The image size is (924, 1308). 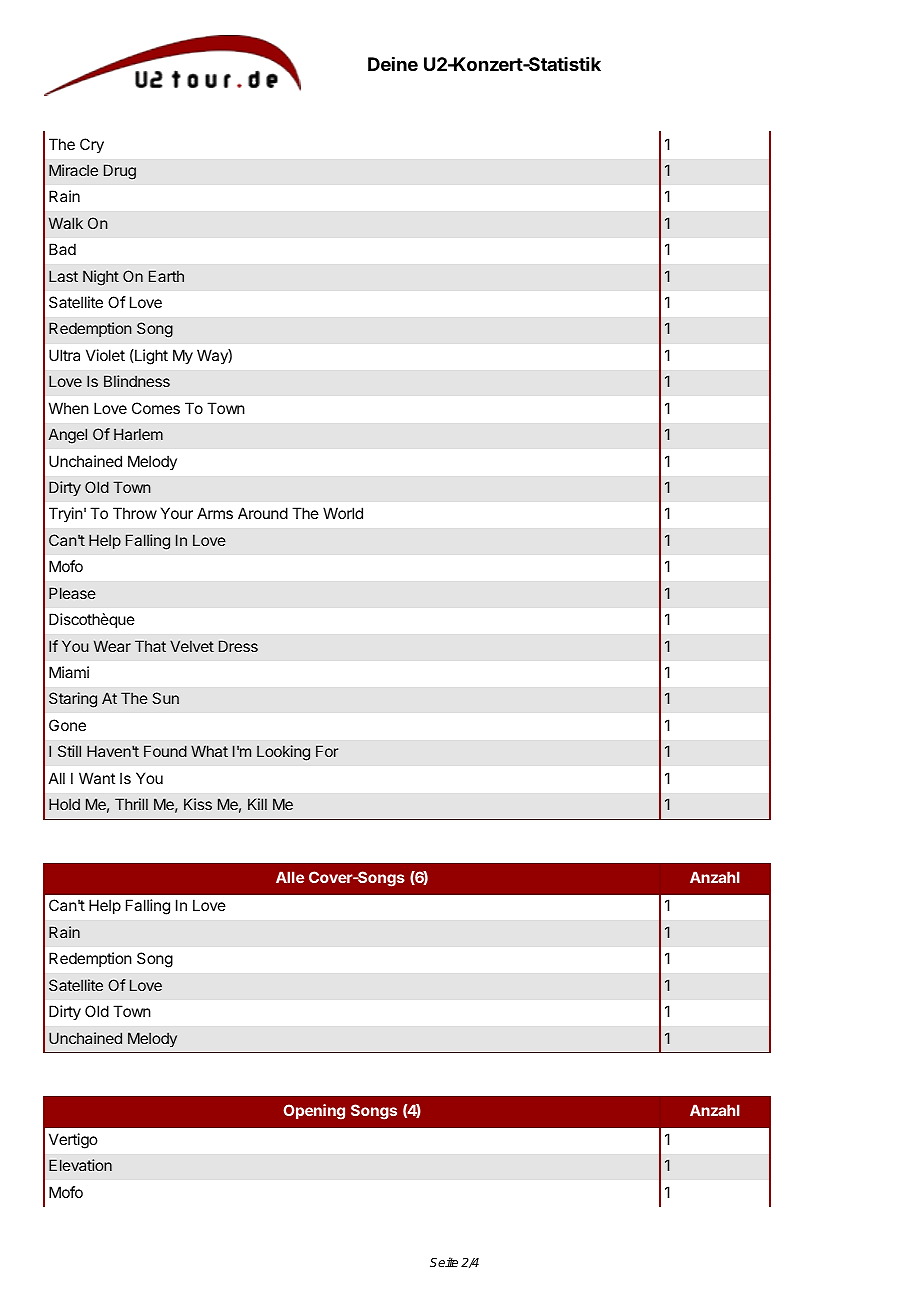 What do you see at coordinates (92, 146) in the screenshot?
I see `Cry` at bounding box center [92, 146].
